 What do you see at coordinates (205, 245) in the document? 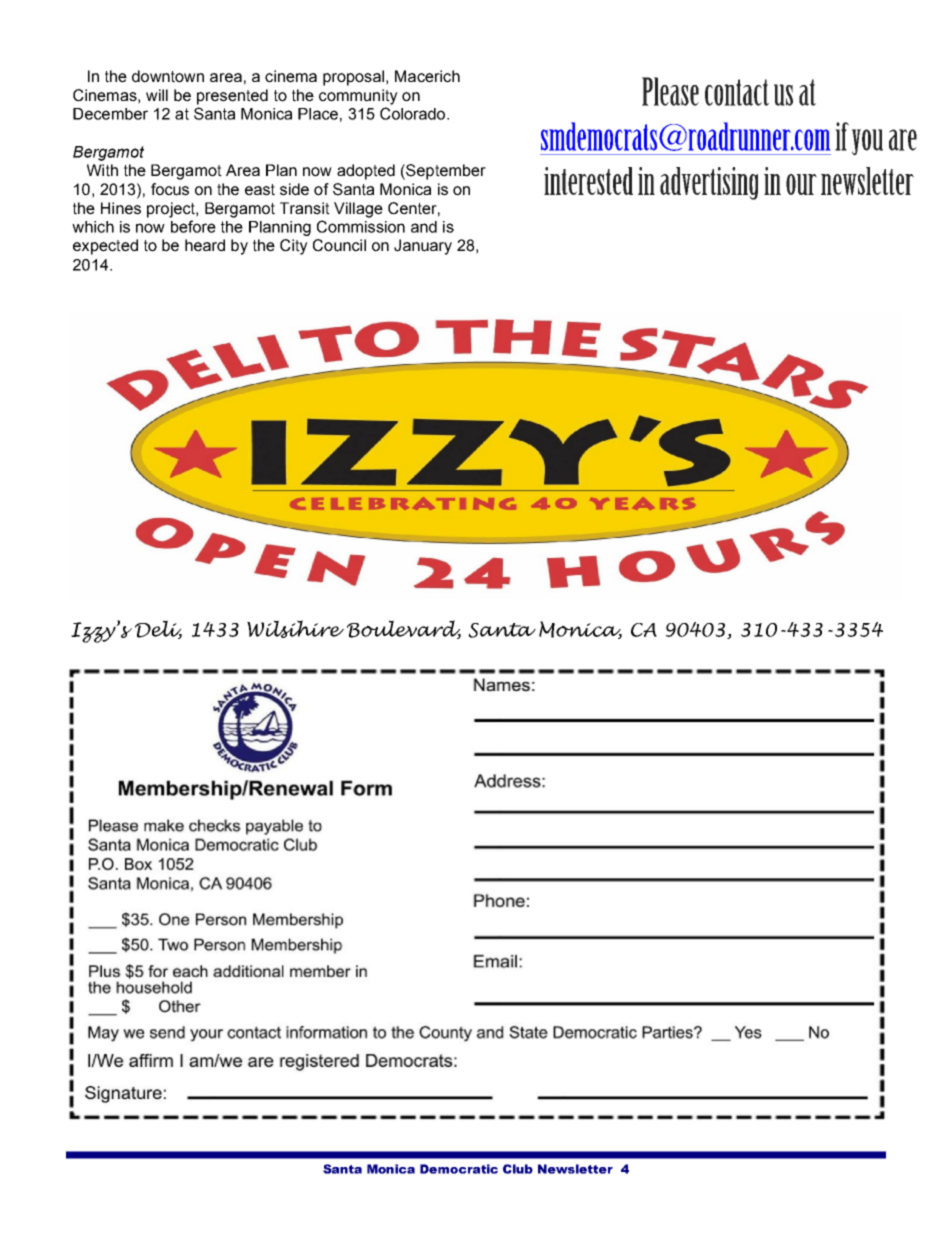
I see `heard` at bounding box center [205, 245].
